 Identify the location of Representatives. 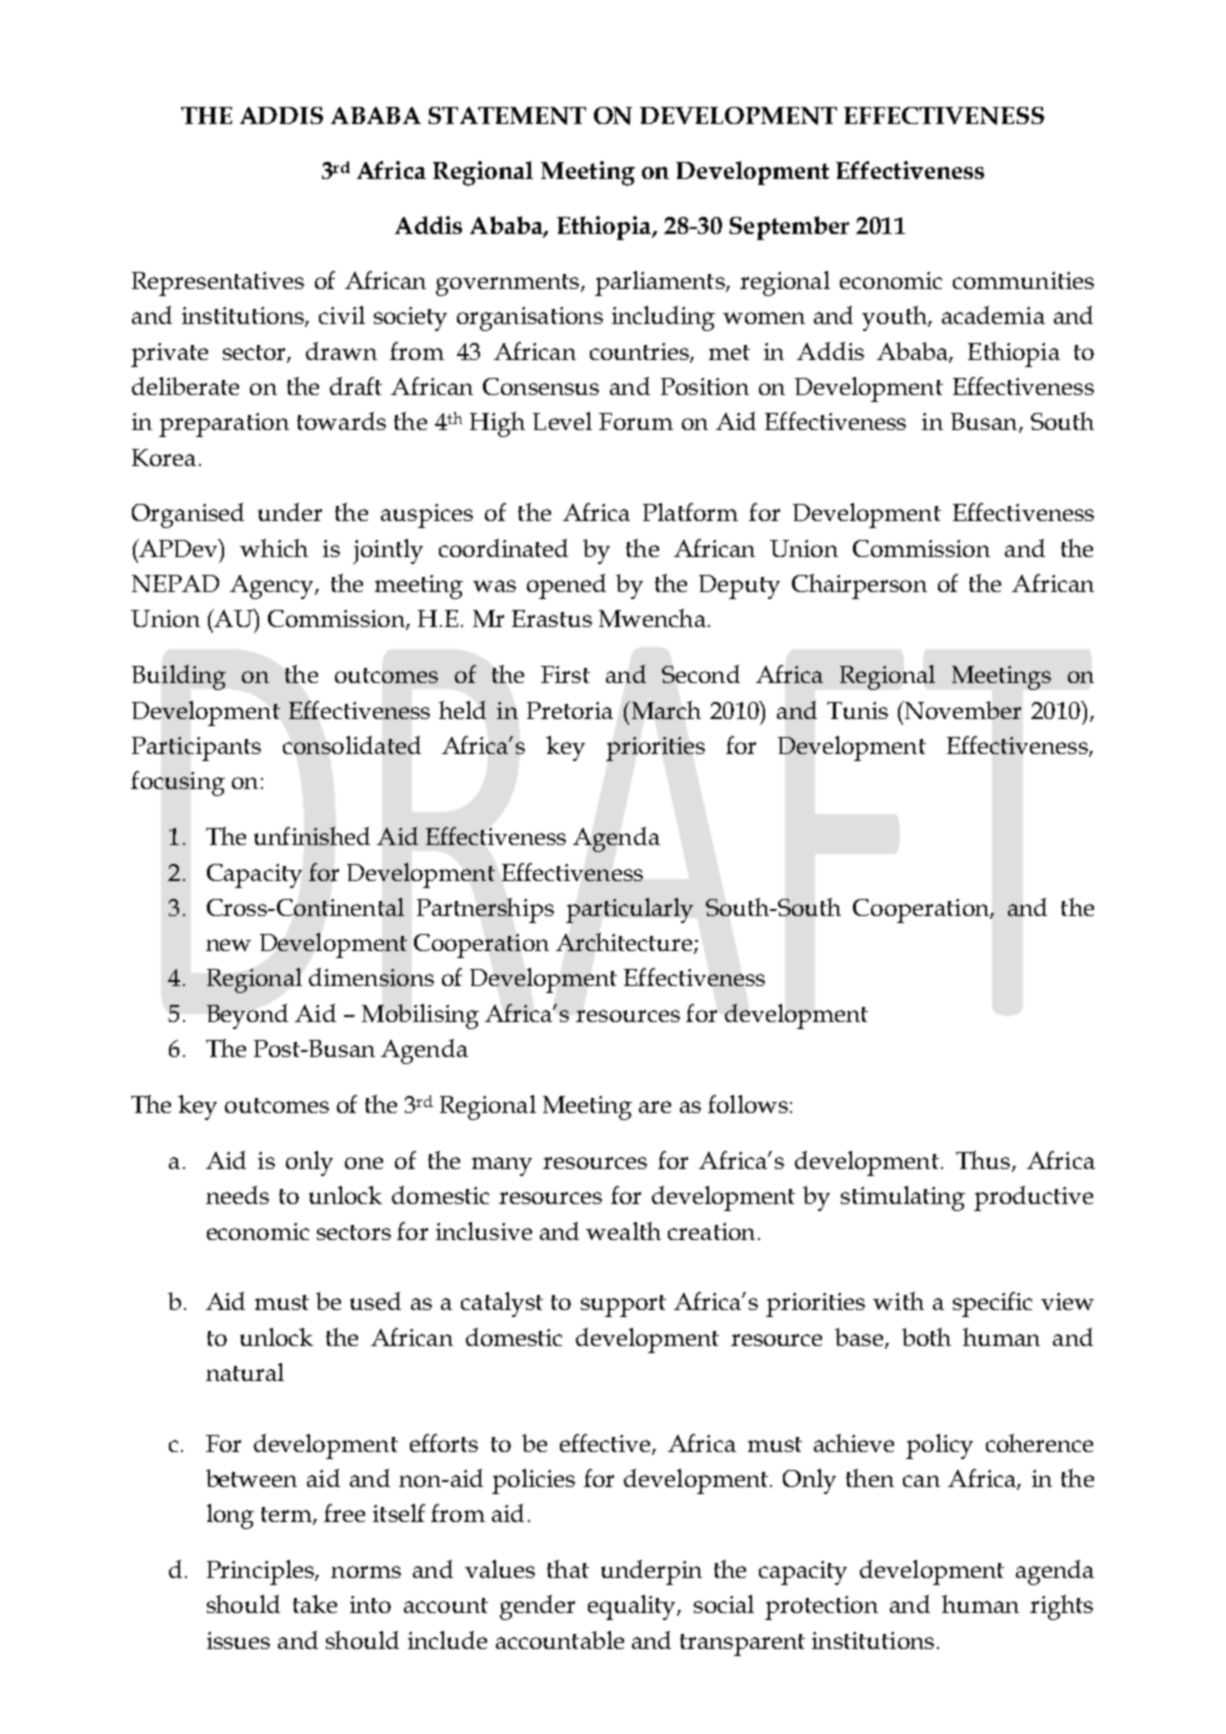
(218, 284).
